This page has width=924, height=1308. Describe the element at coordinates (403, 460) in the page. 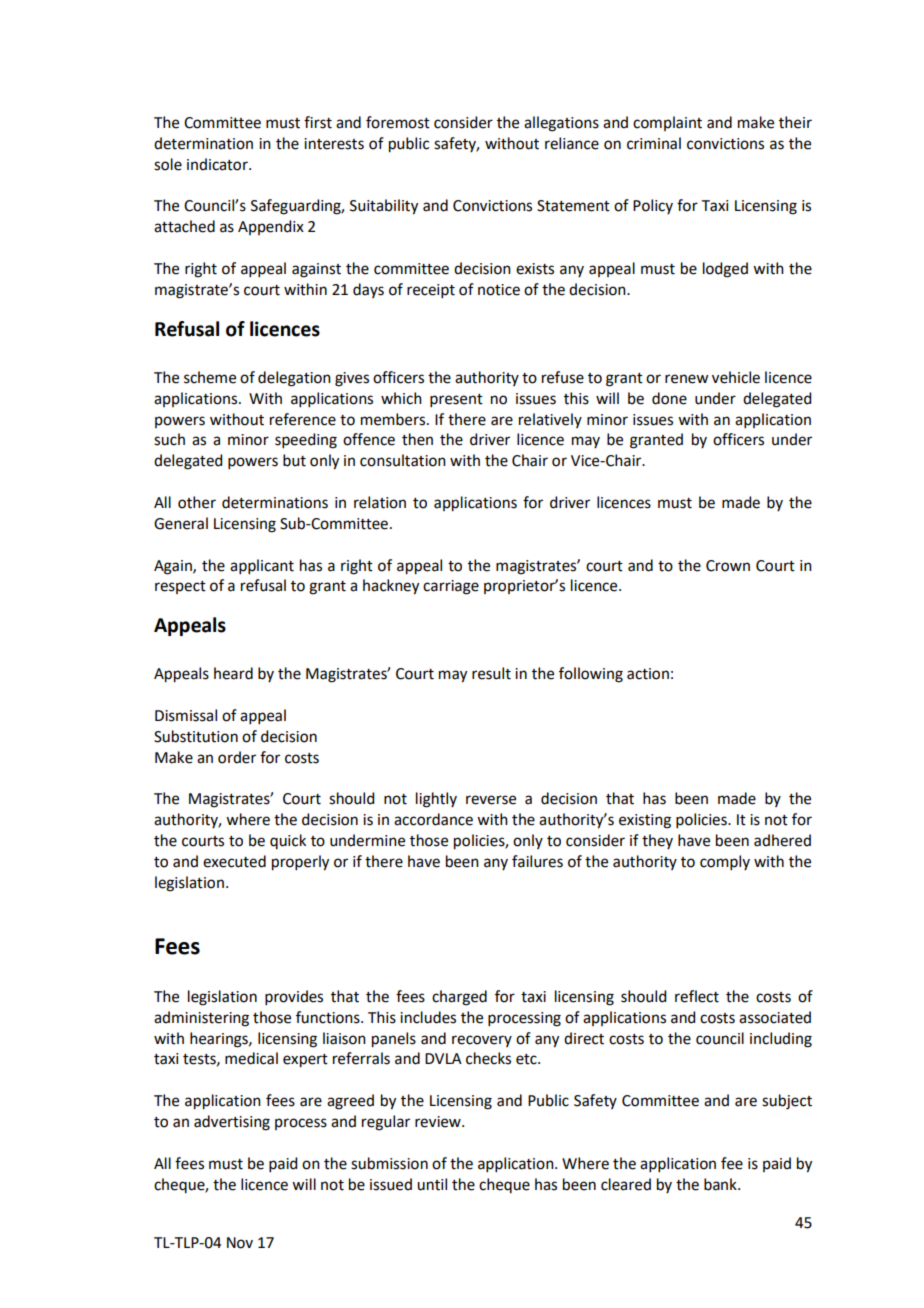

I see `consultation` at that location.
